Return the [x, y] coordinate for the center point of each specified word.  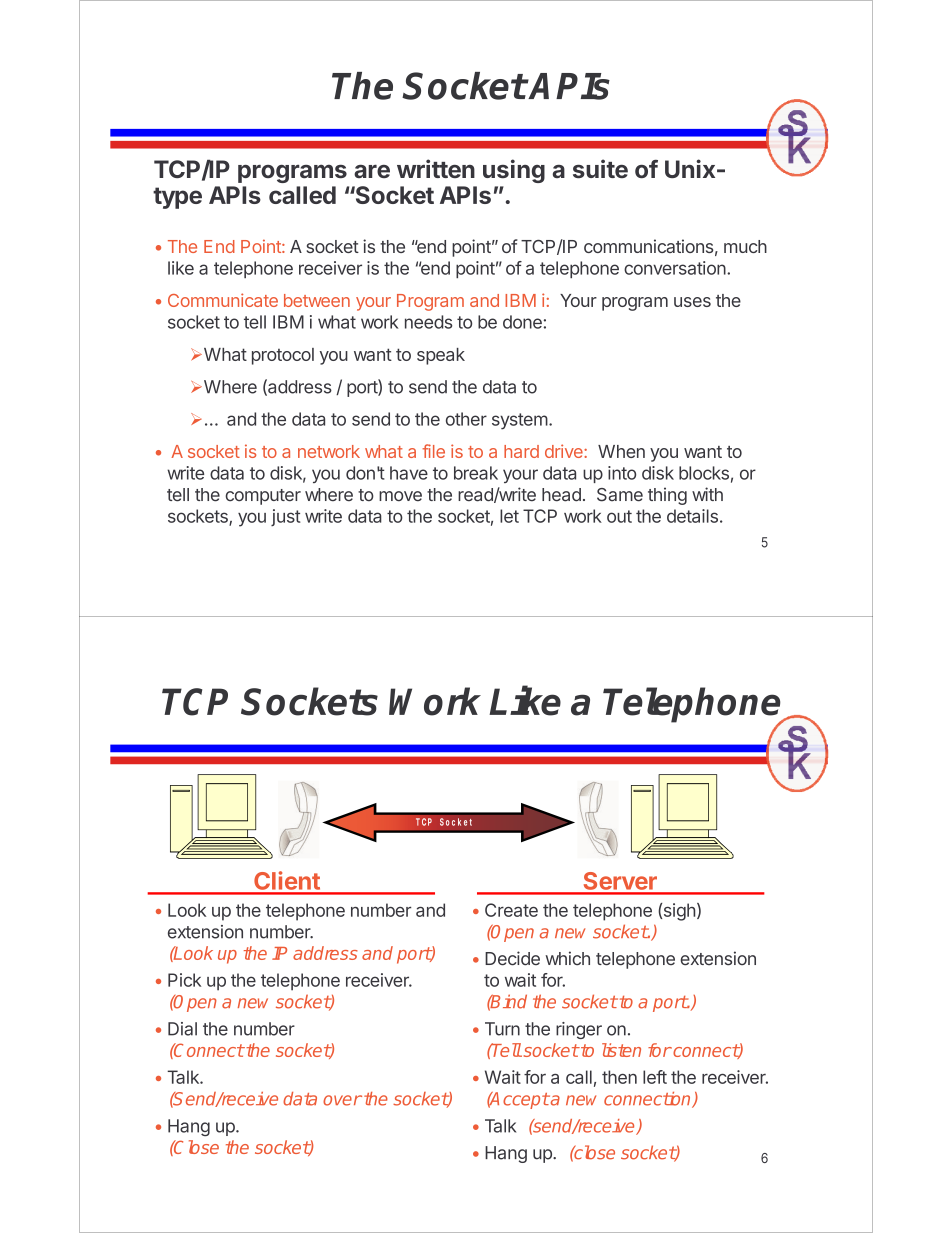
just [286, 517]
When [621, 451]
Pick [184, 980]
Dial [182, 1029]
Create [511, 910]
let [509, 516]
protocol [283, 356]
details [692, 516]
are [372, 171]
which [567, 958]
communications [648, 246]
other [466, 419]
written [436, 168]
